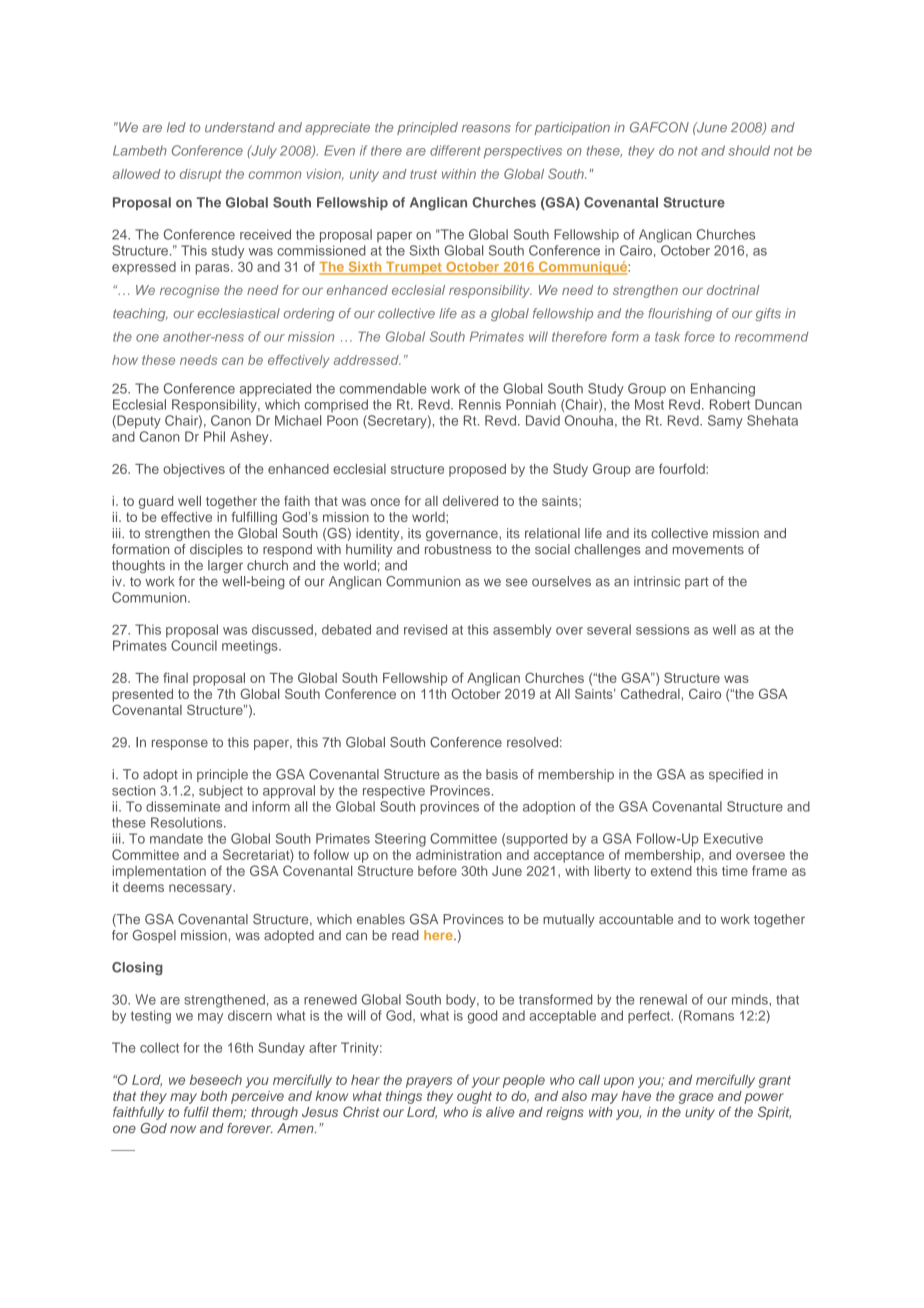 The width and height of the screenshot is (924, 1308). What do you see at coordinates (723, 390) in the screenshot?
I see `Enhancing` at bounding box center [723, 390].
